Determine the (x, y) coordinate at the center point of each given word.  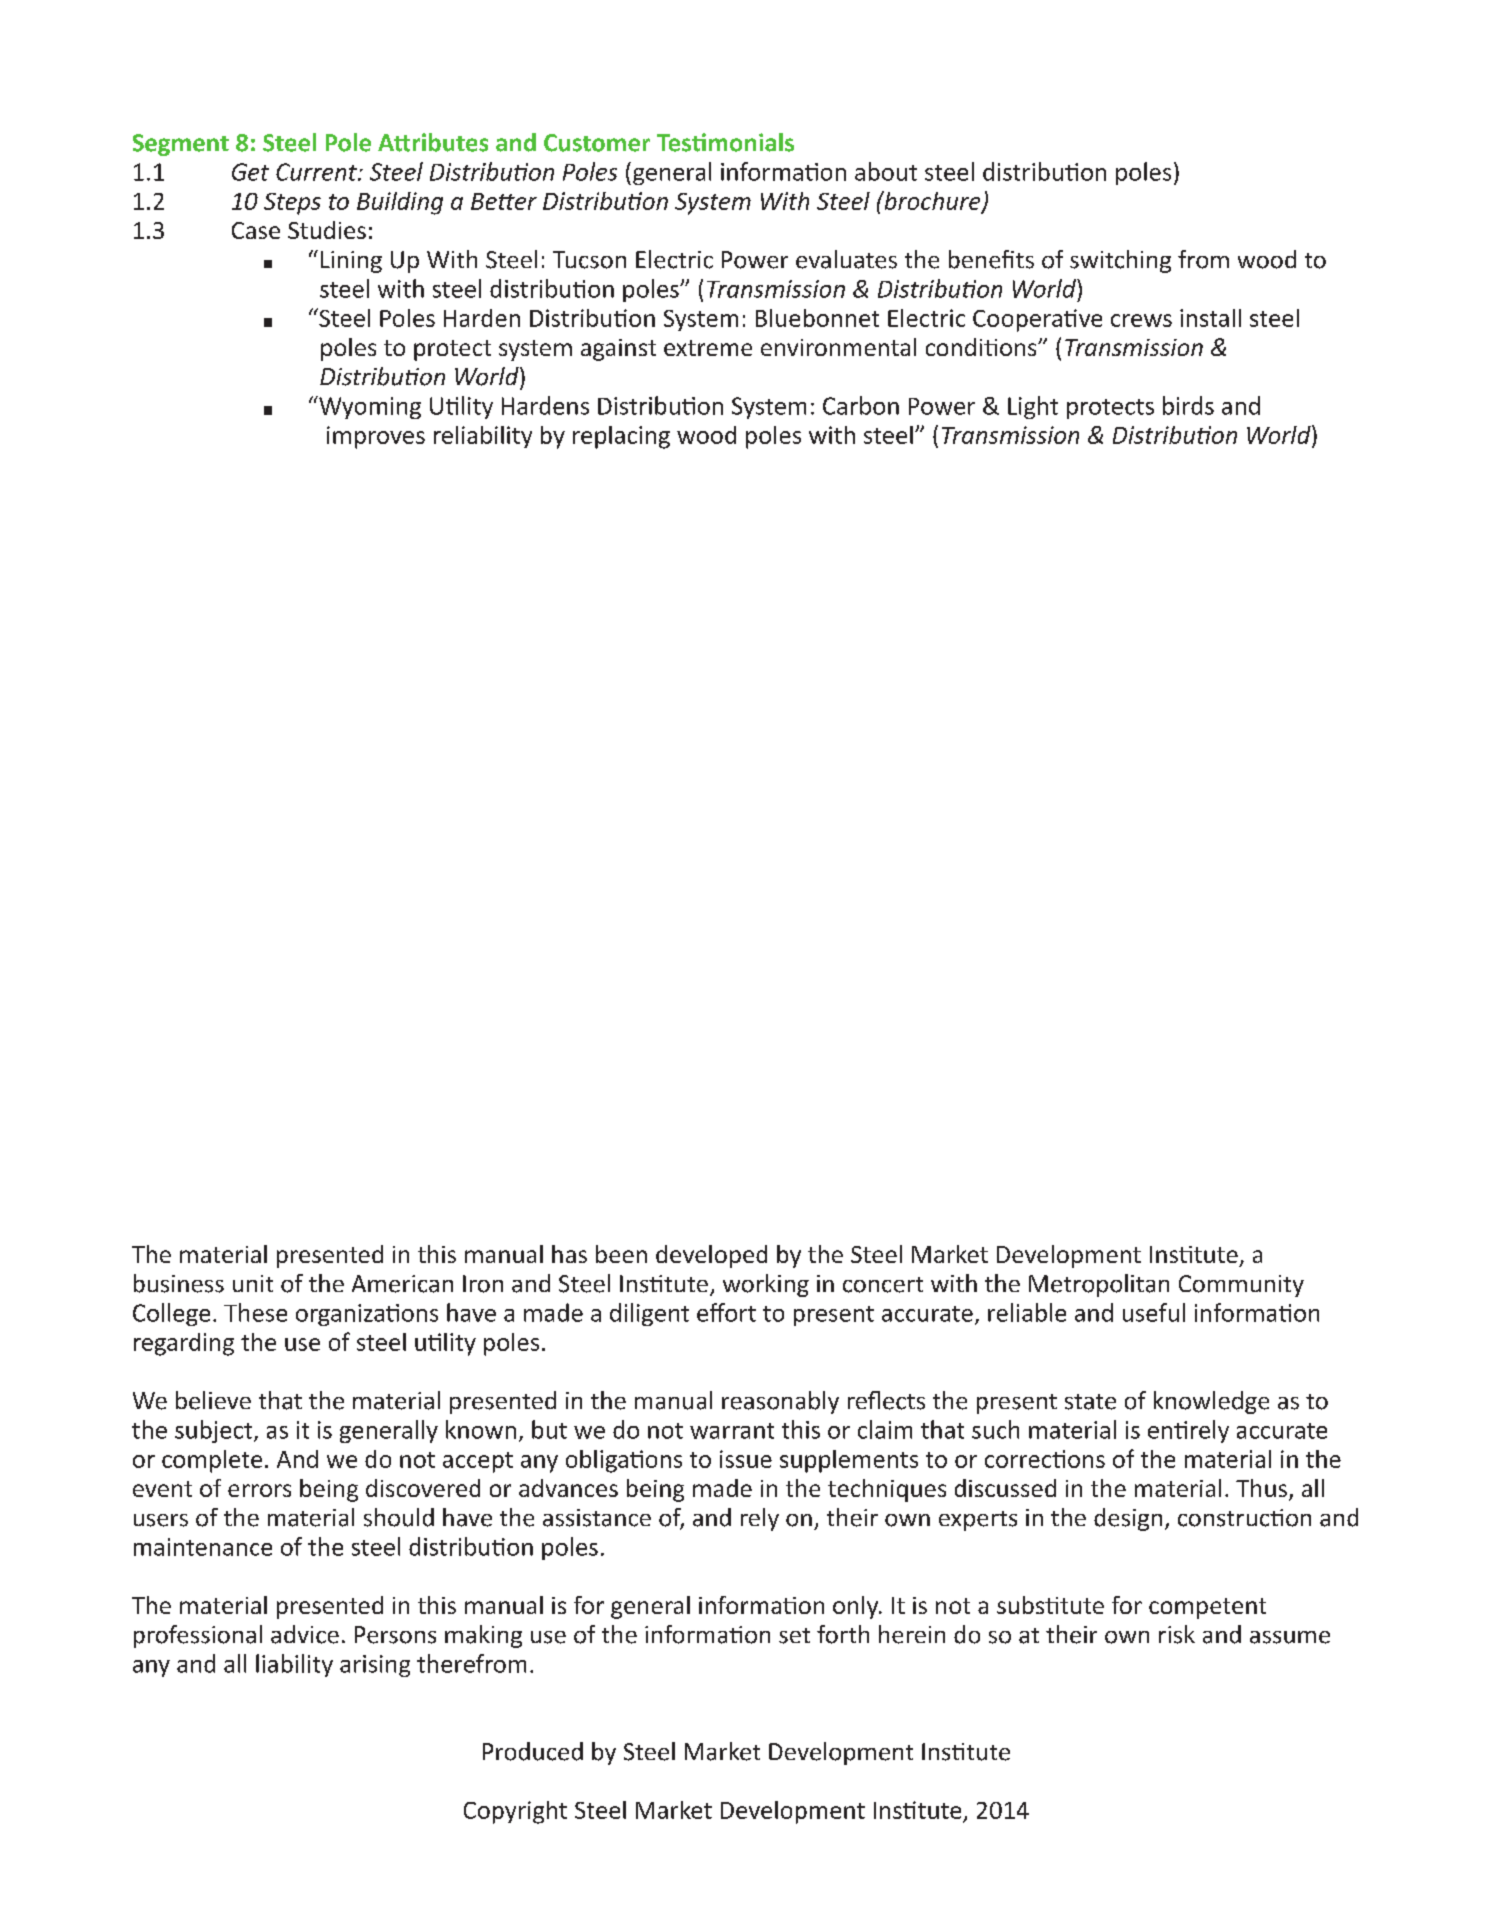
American (402, 1284)
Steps (292, 204)
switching (1120, 261)
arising (375, 1666)
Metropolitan (1099, 1285)
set (794, 1636)
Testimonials (725, 142)
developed (711, 1256)
